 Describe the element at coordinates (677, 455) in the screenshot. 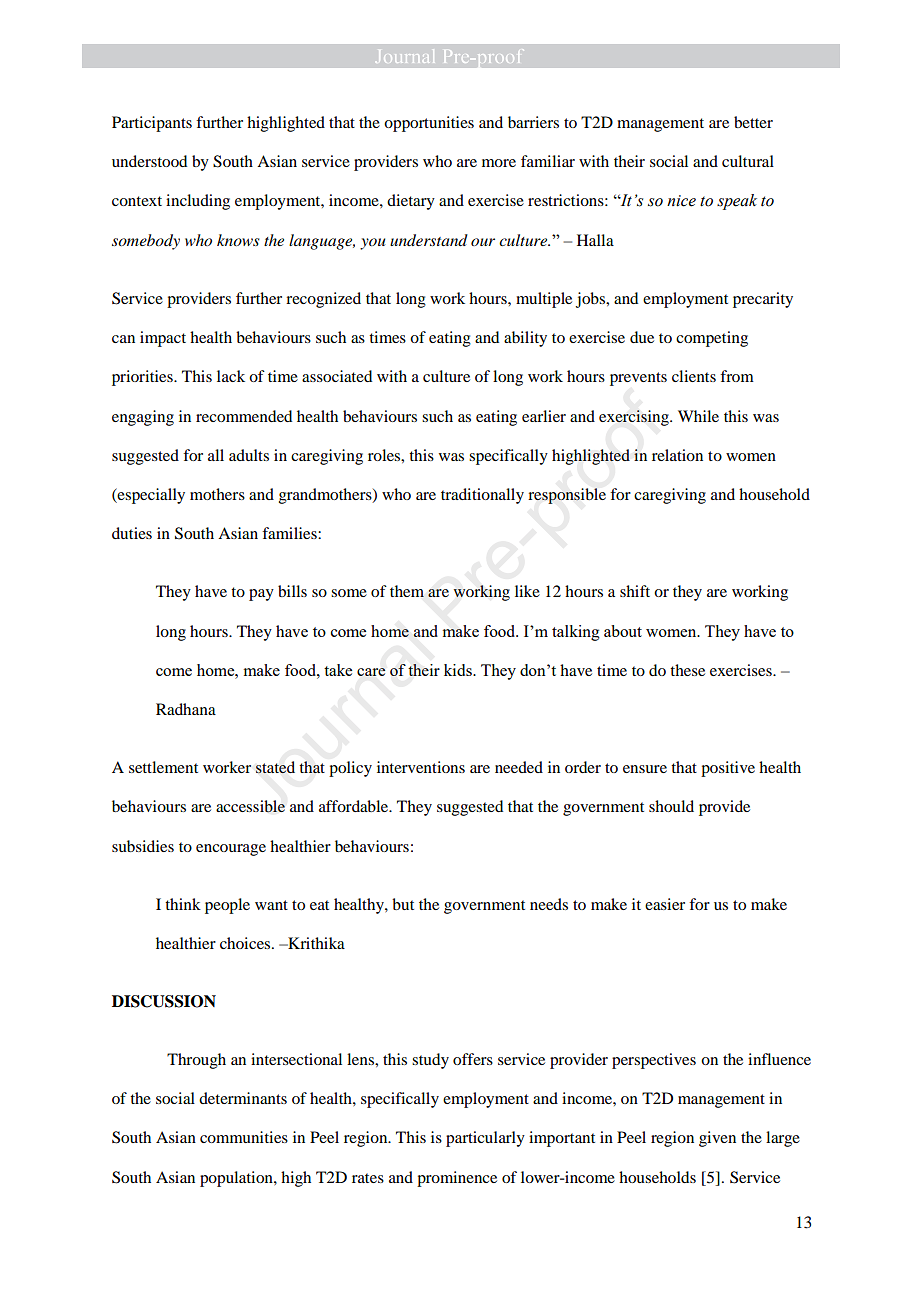

I see `relation` at that location.
